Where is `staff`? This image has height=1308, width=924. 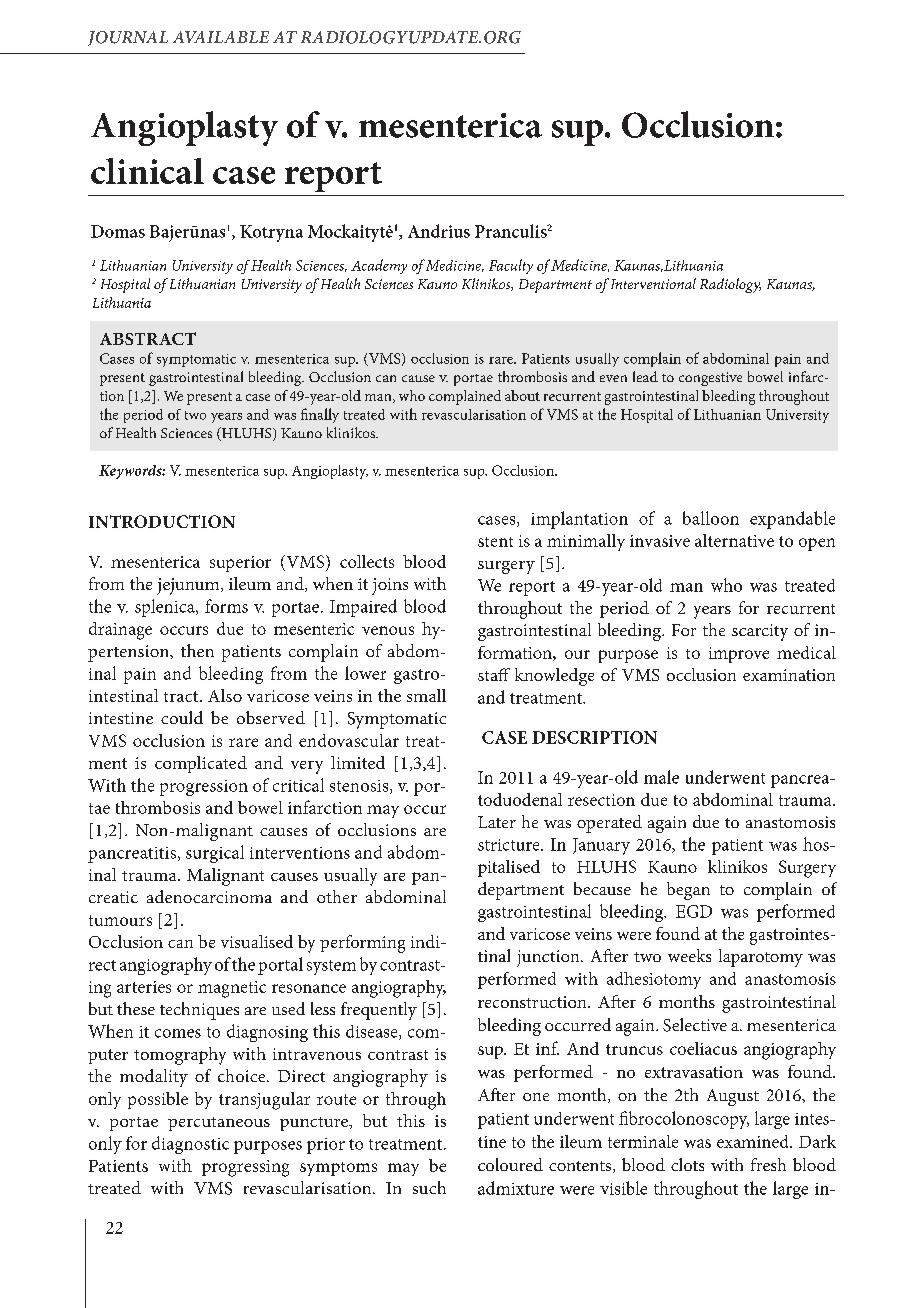 staff is located at coordinates (494, 674).
